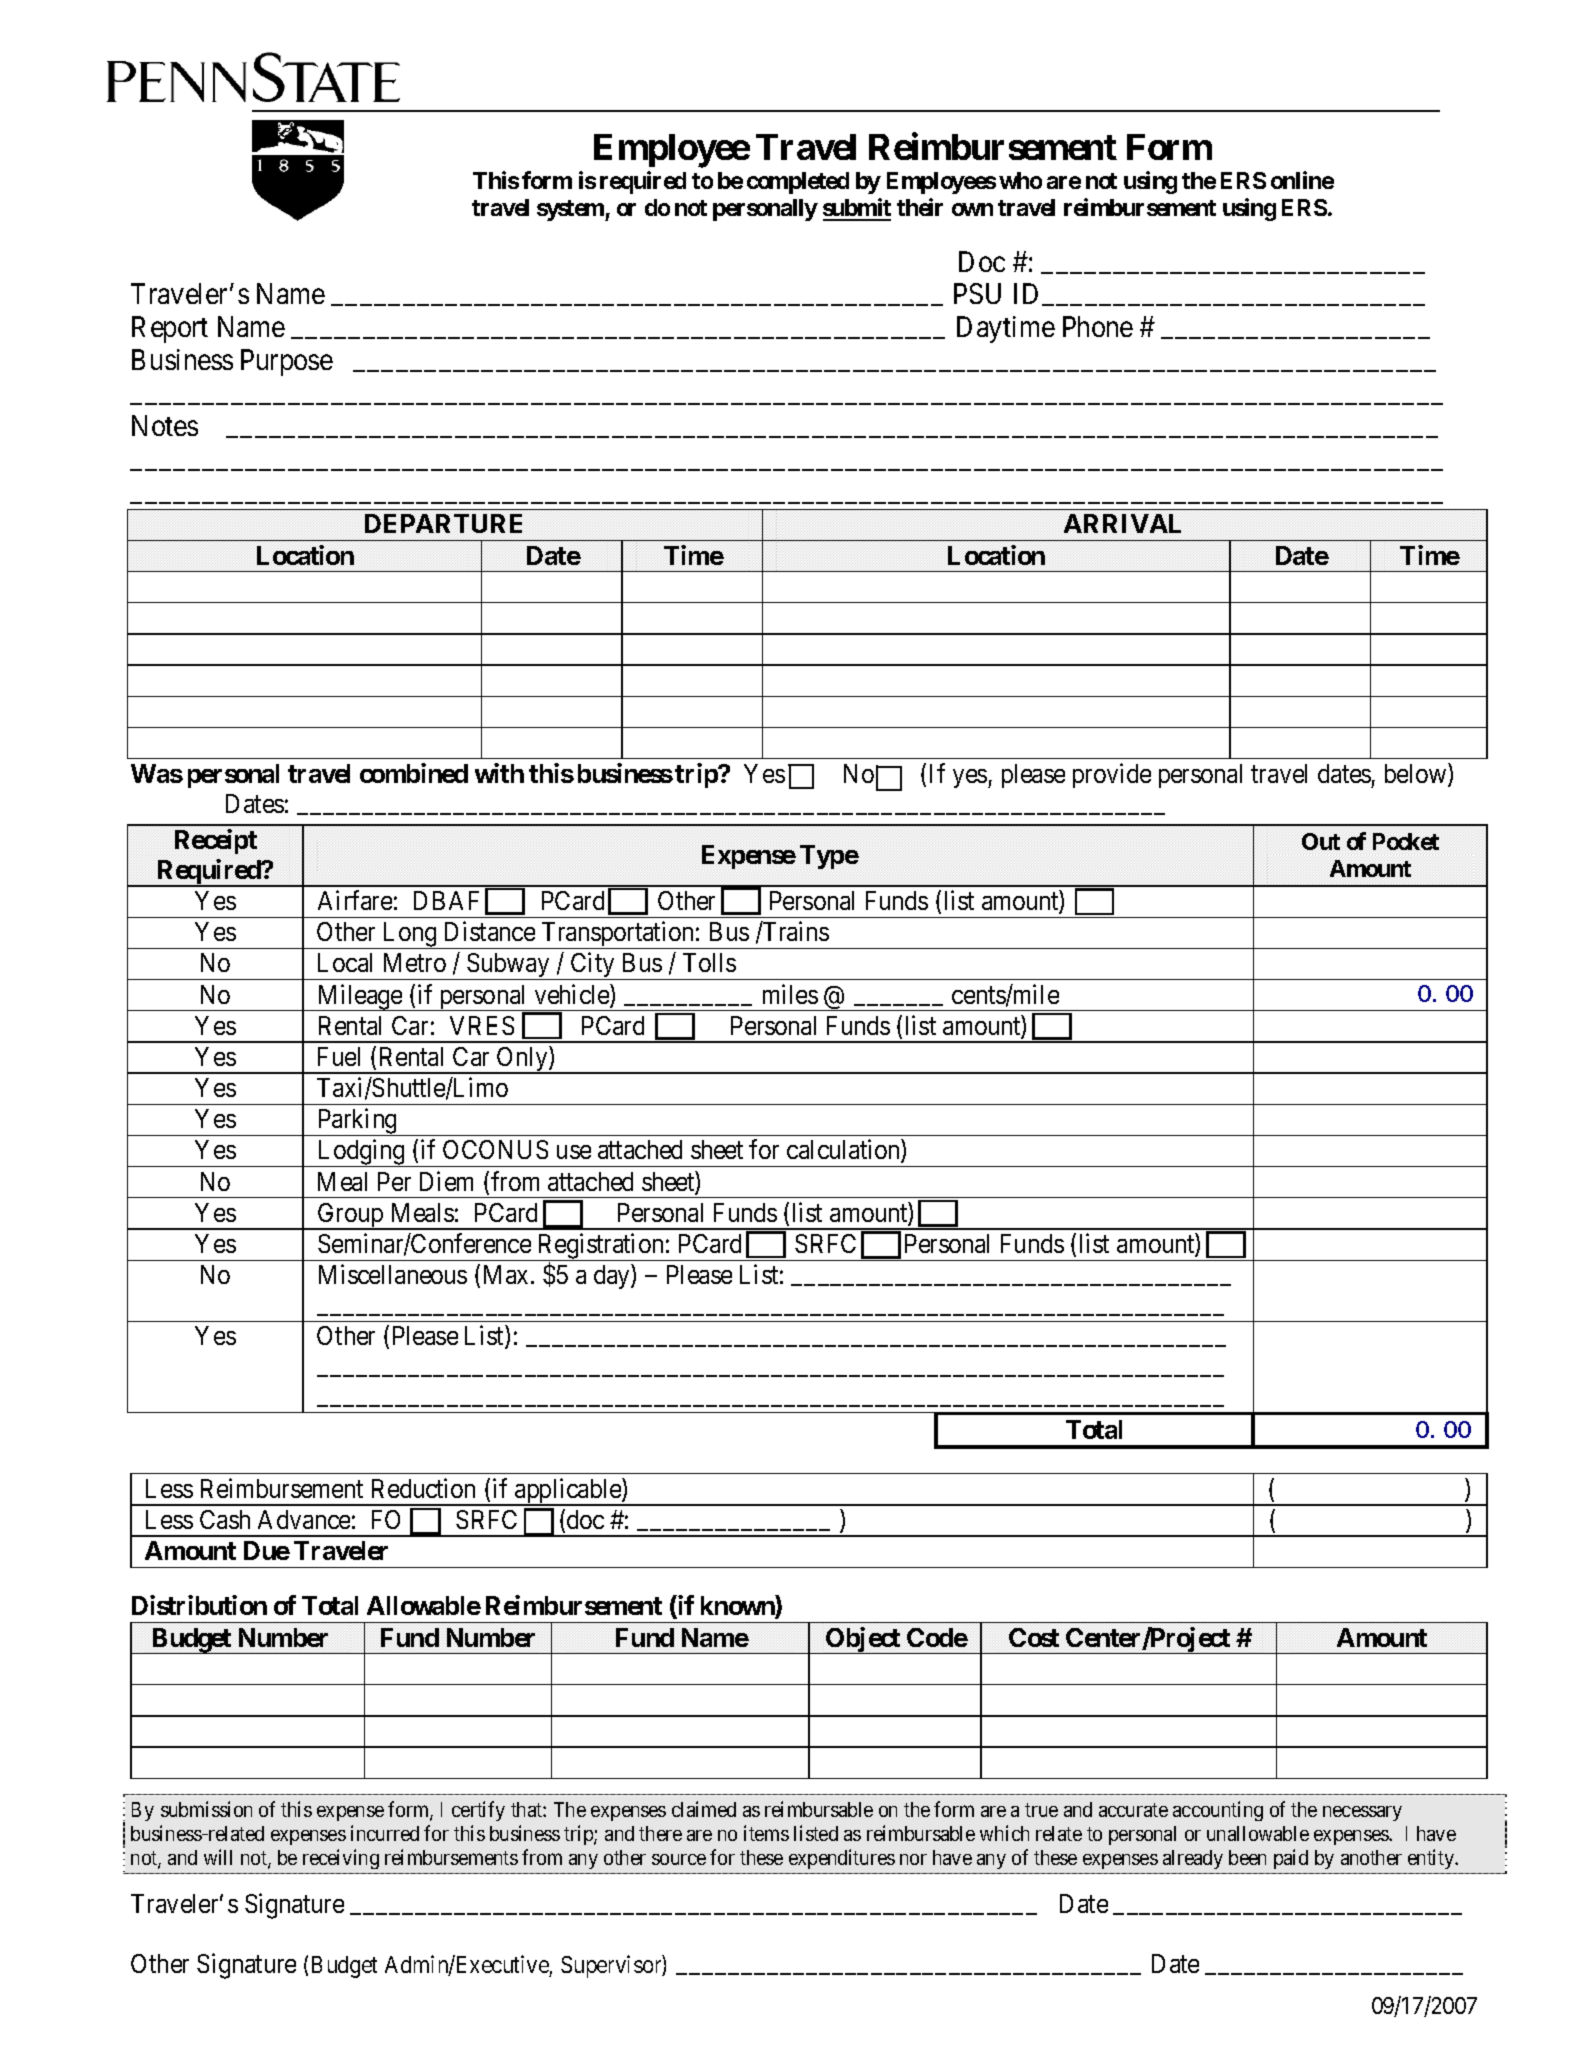 The image size is (1590, 2058). I want to click on Purpose, so click(287, 362).
